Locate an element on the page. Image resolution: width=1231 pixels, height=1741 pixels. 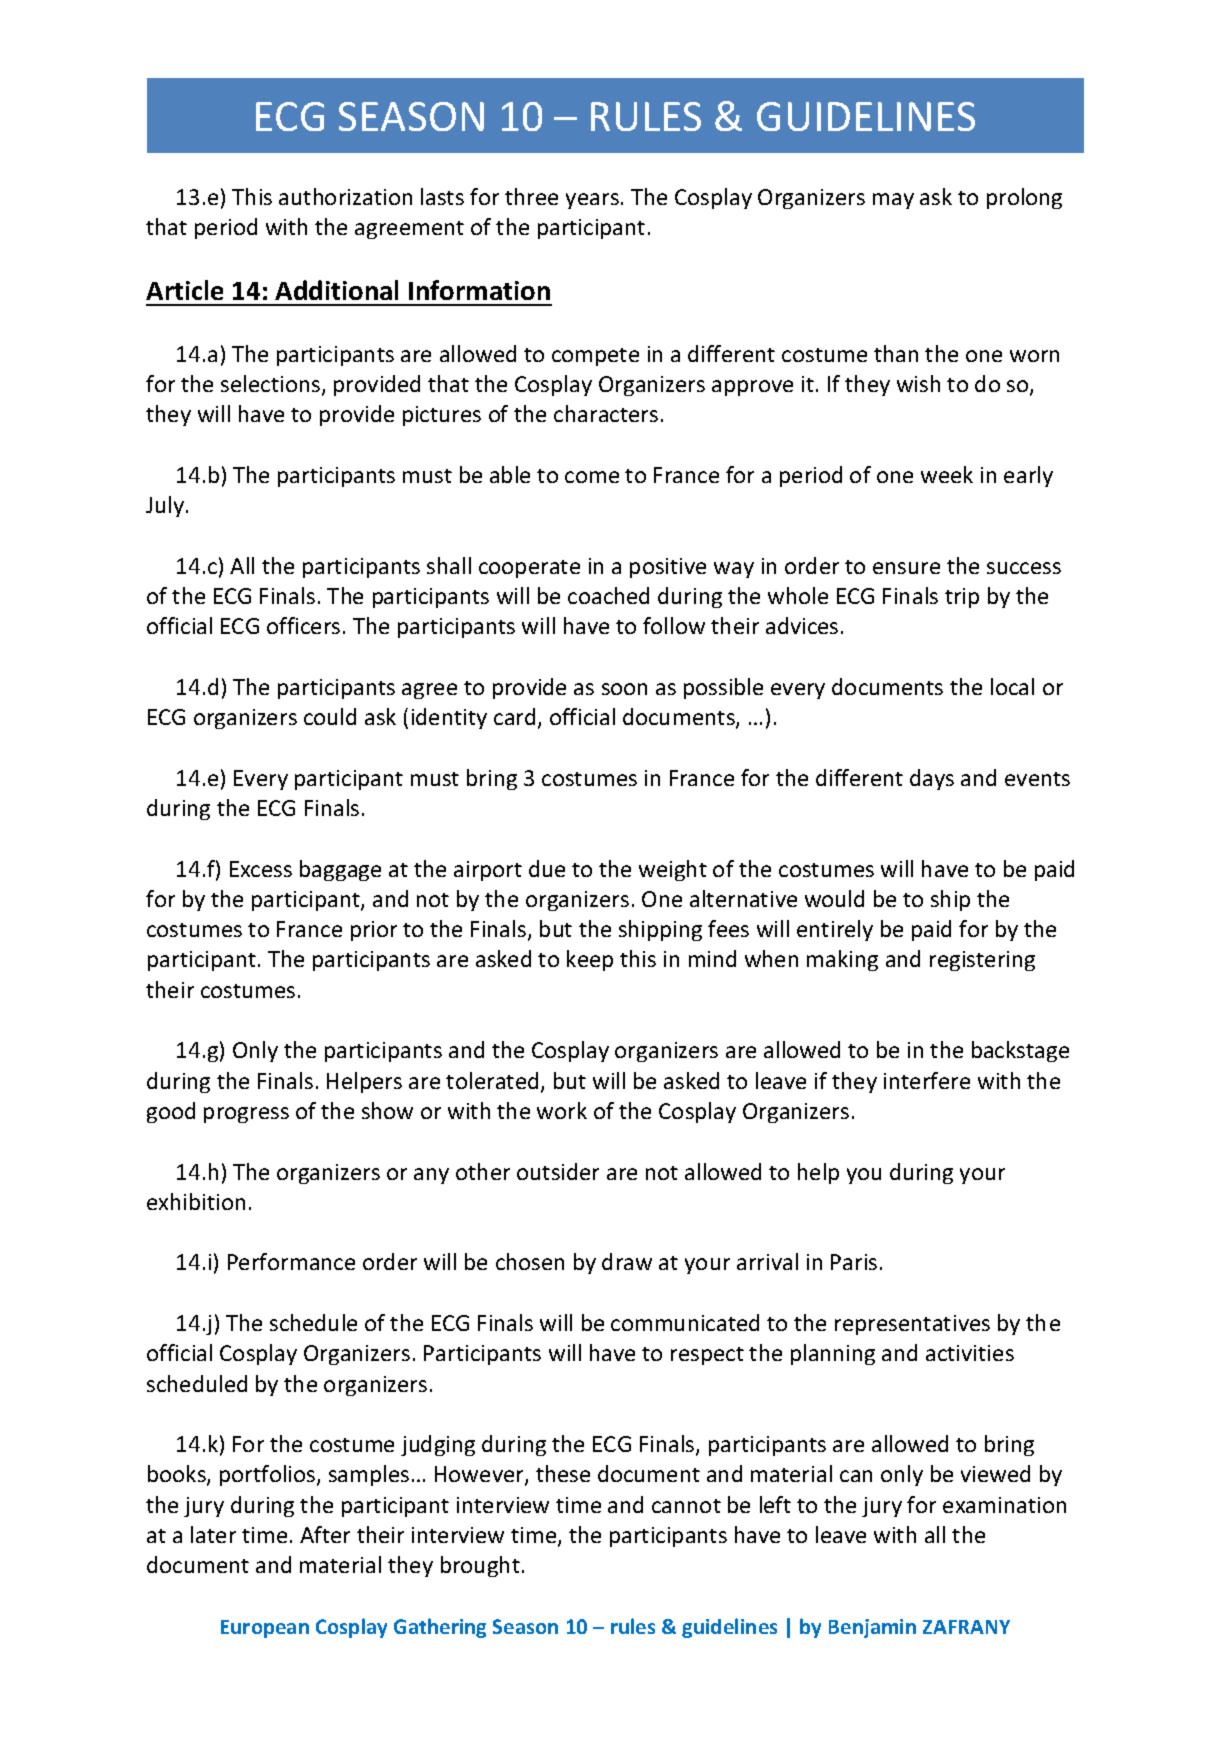
Additional is located at coordinates (336, 290).
